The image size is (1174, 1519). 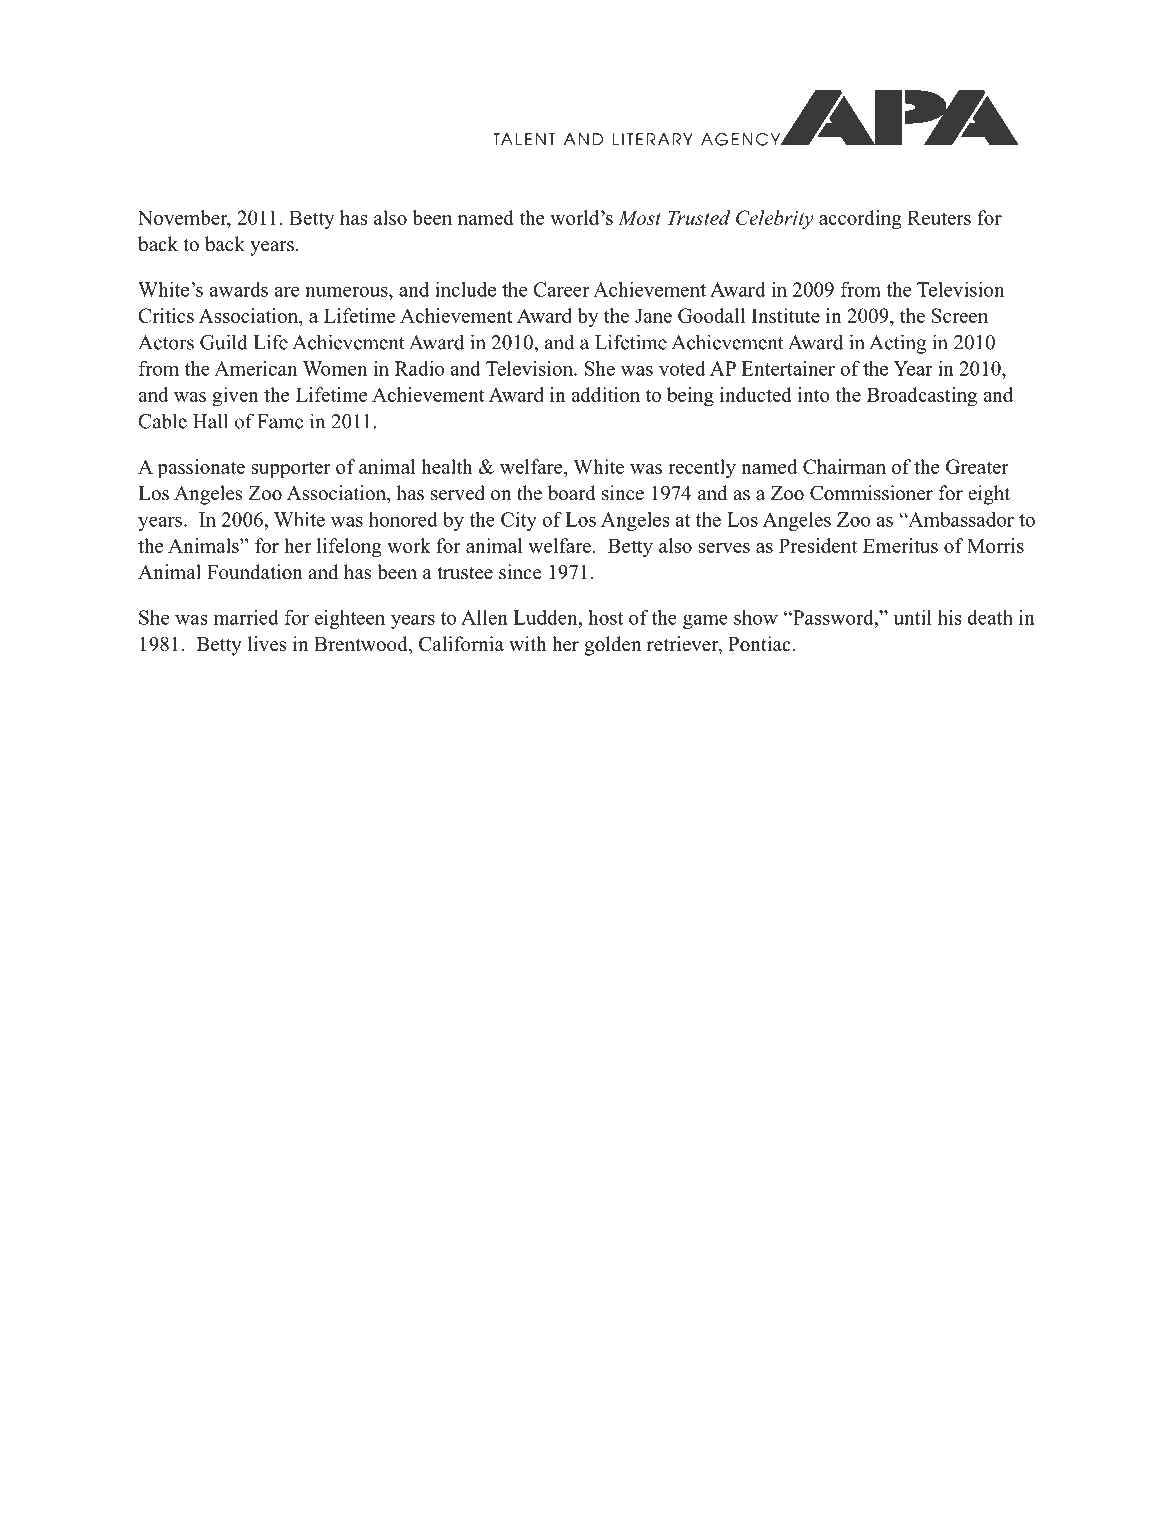 I want to click on addition, so click(x=605, y=394).
